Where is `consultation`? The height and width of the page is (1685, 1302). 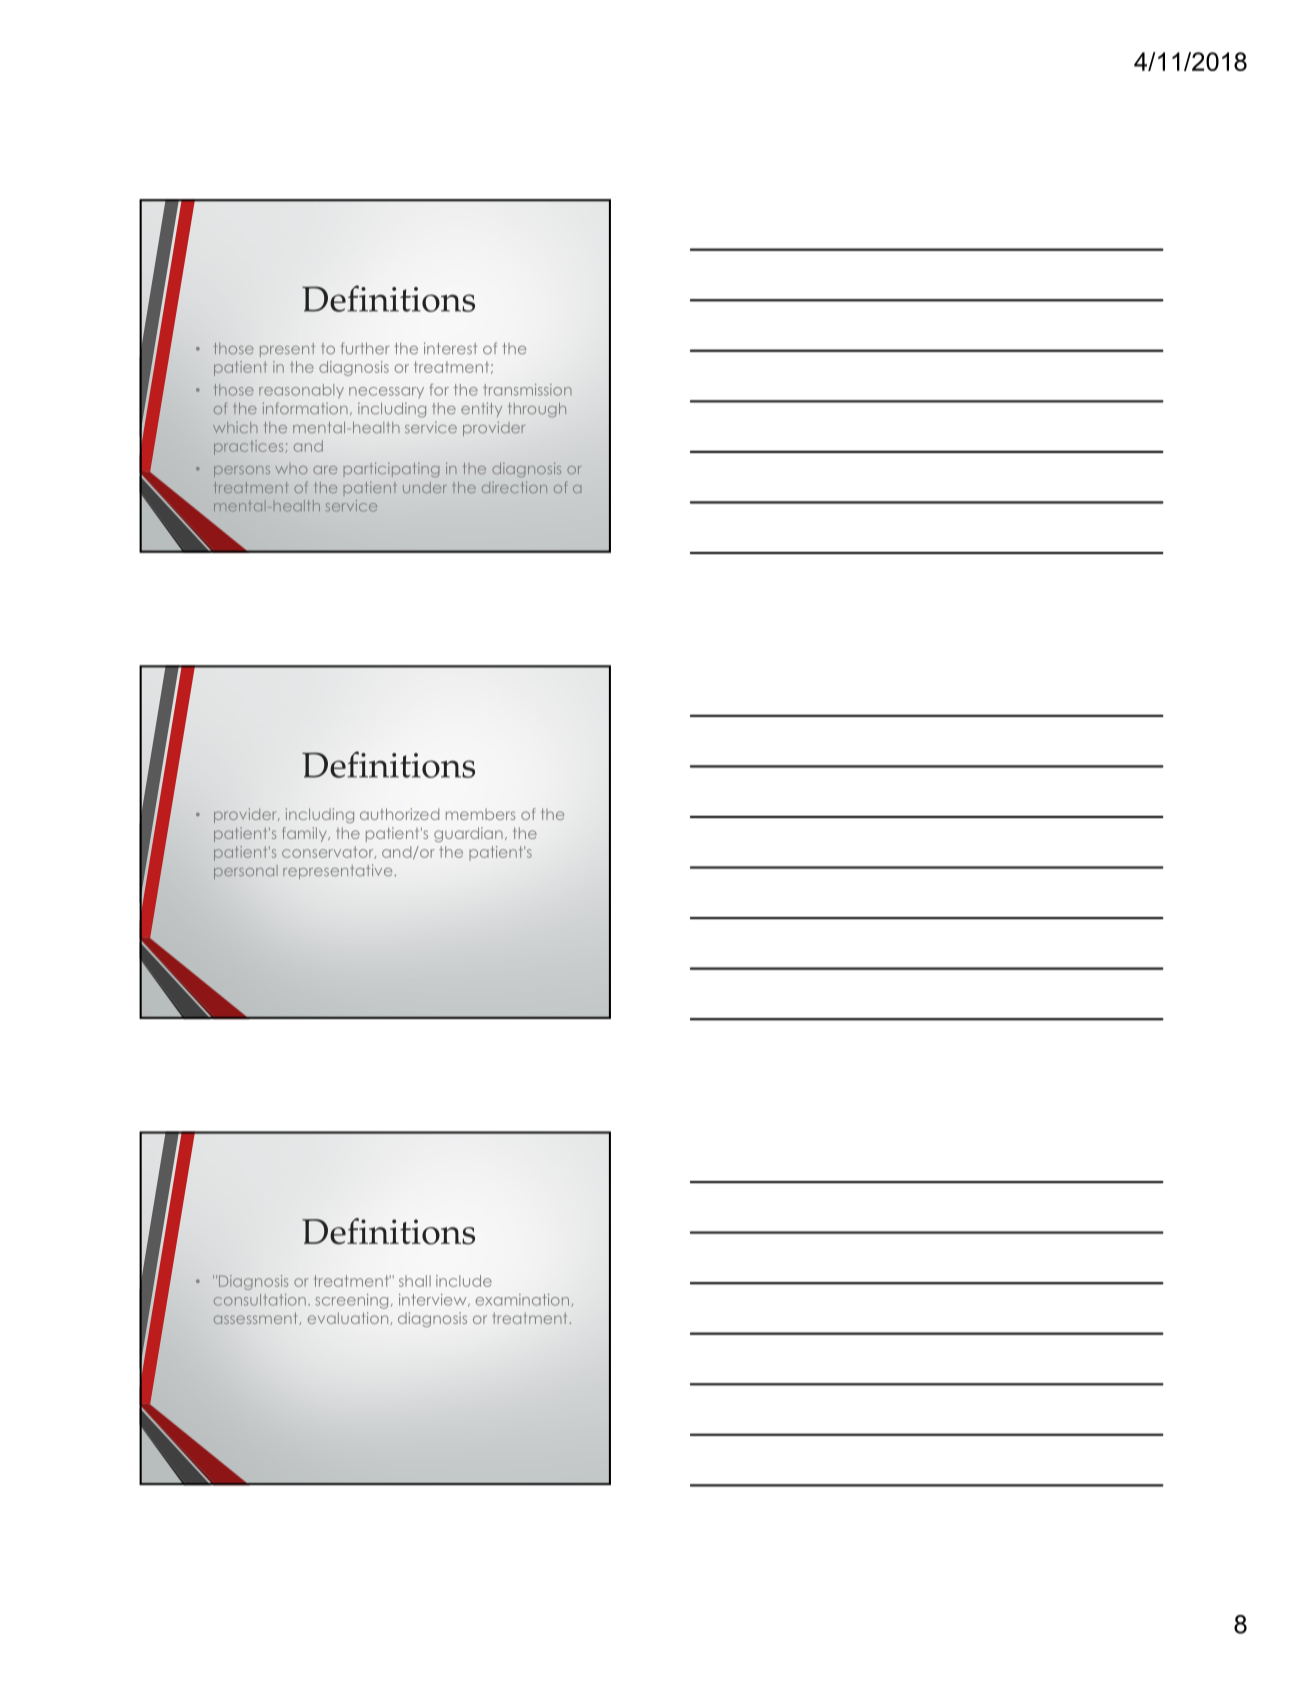
consultation is located at coordinates (260, 1300).
